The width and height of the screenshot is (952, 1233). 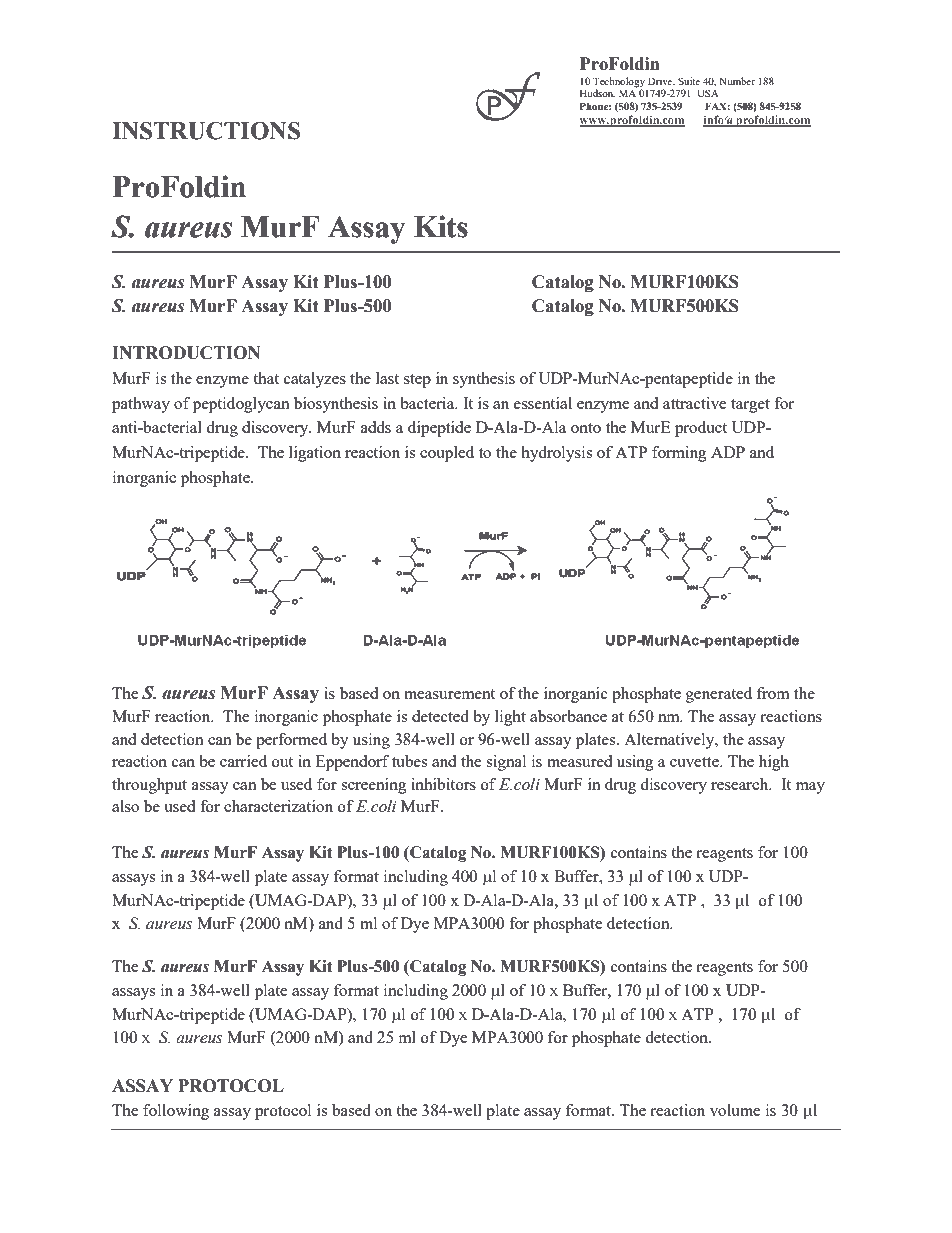 What do you see at coordinates (443, 784) in the screenshot?
I see `inhibitors` at bounding box center [443, 784].
